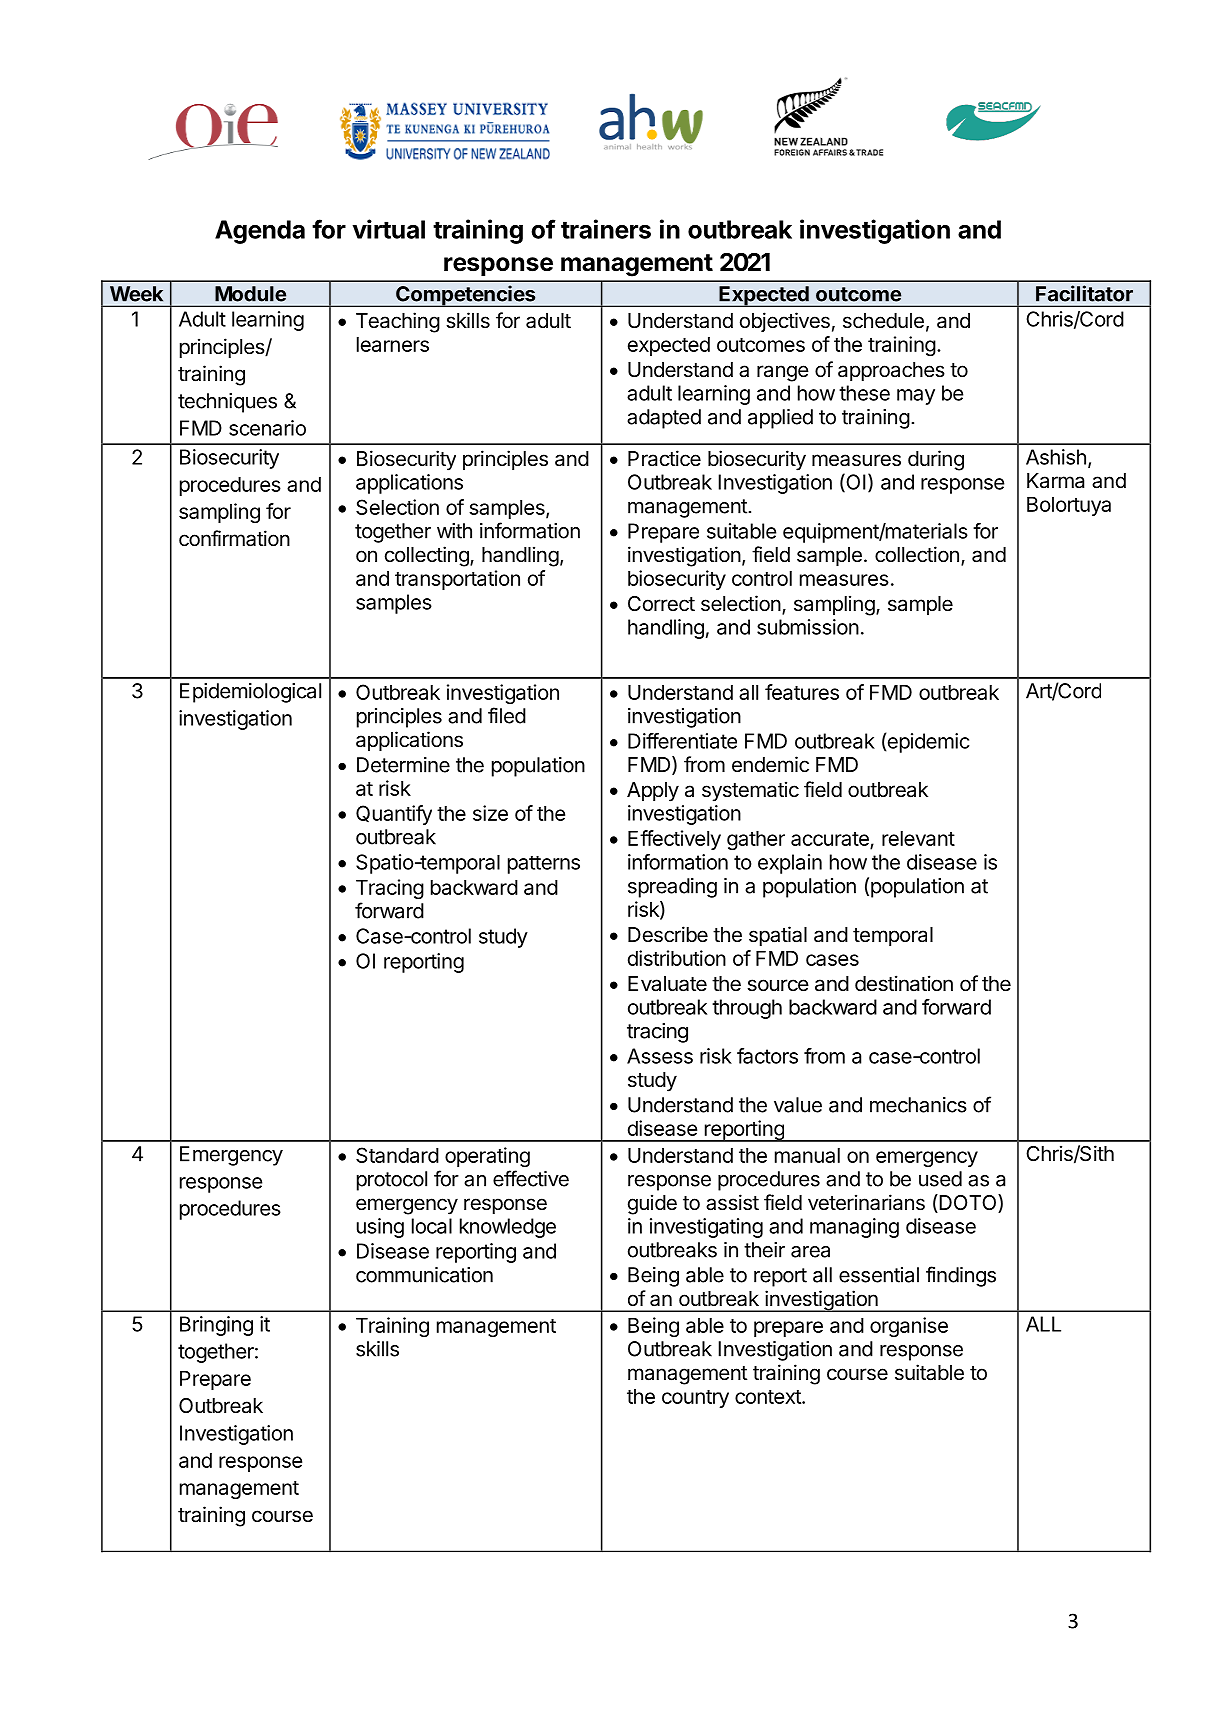 The width and height of the screenshot is (1227, 1735). Describe the element at coordinates (250, 294) in the screenshot. I see `Module` at that location.
